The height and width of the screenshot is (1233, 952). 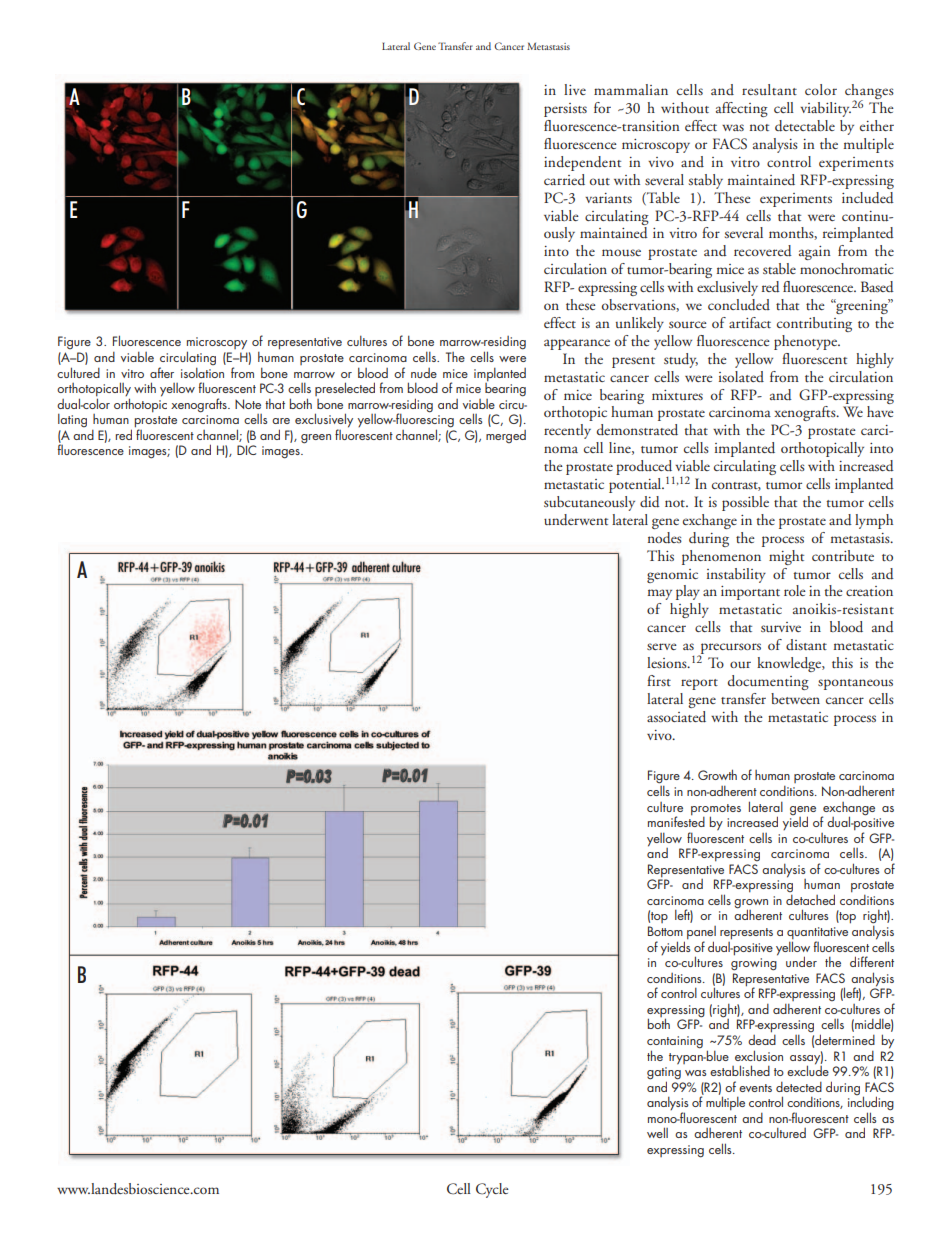 I want to click on persists, so click(x=565, y=110).
